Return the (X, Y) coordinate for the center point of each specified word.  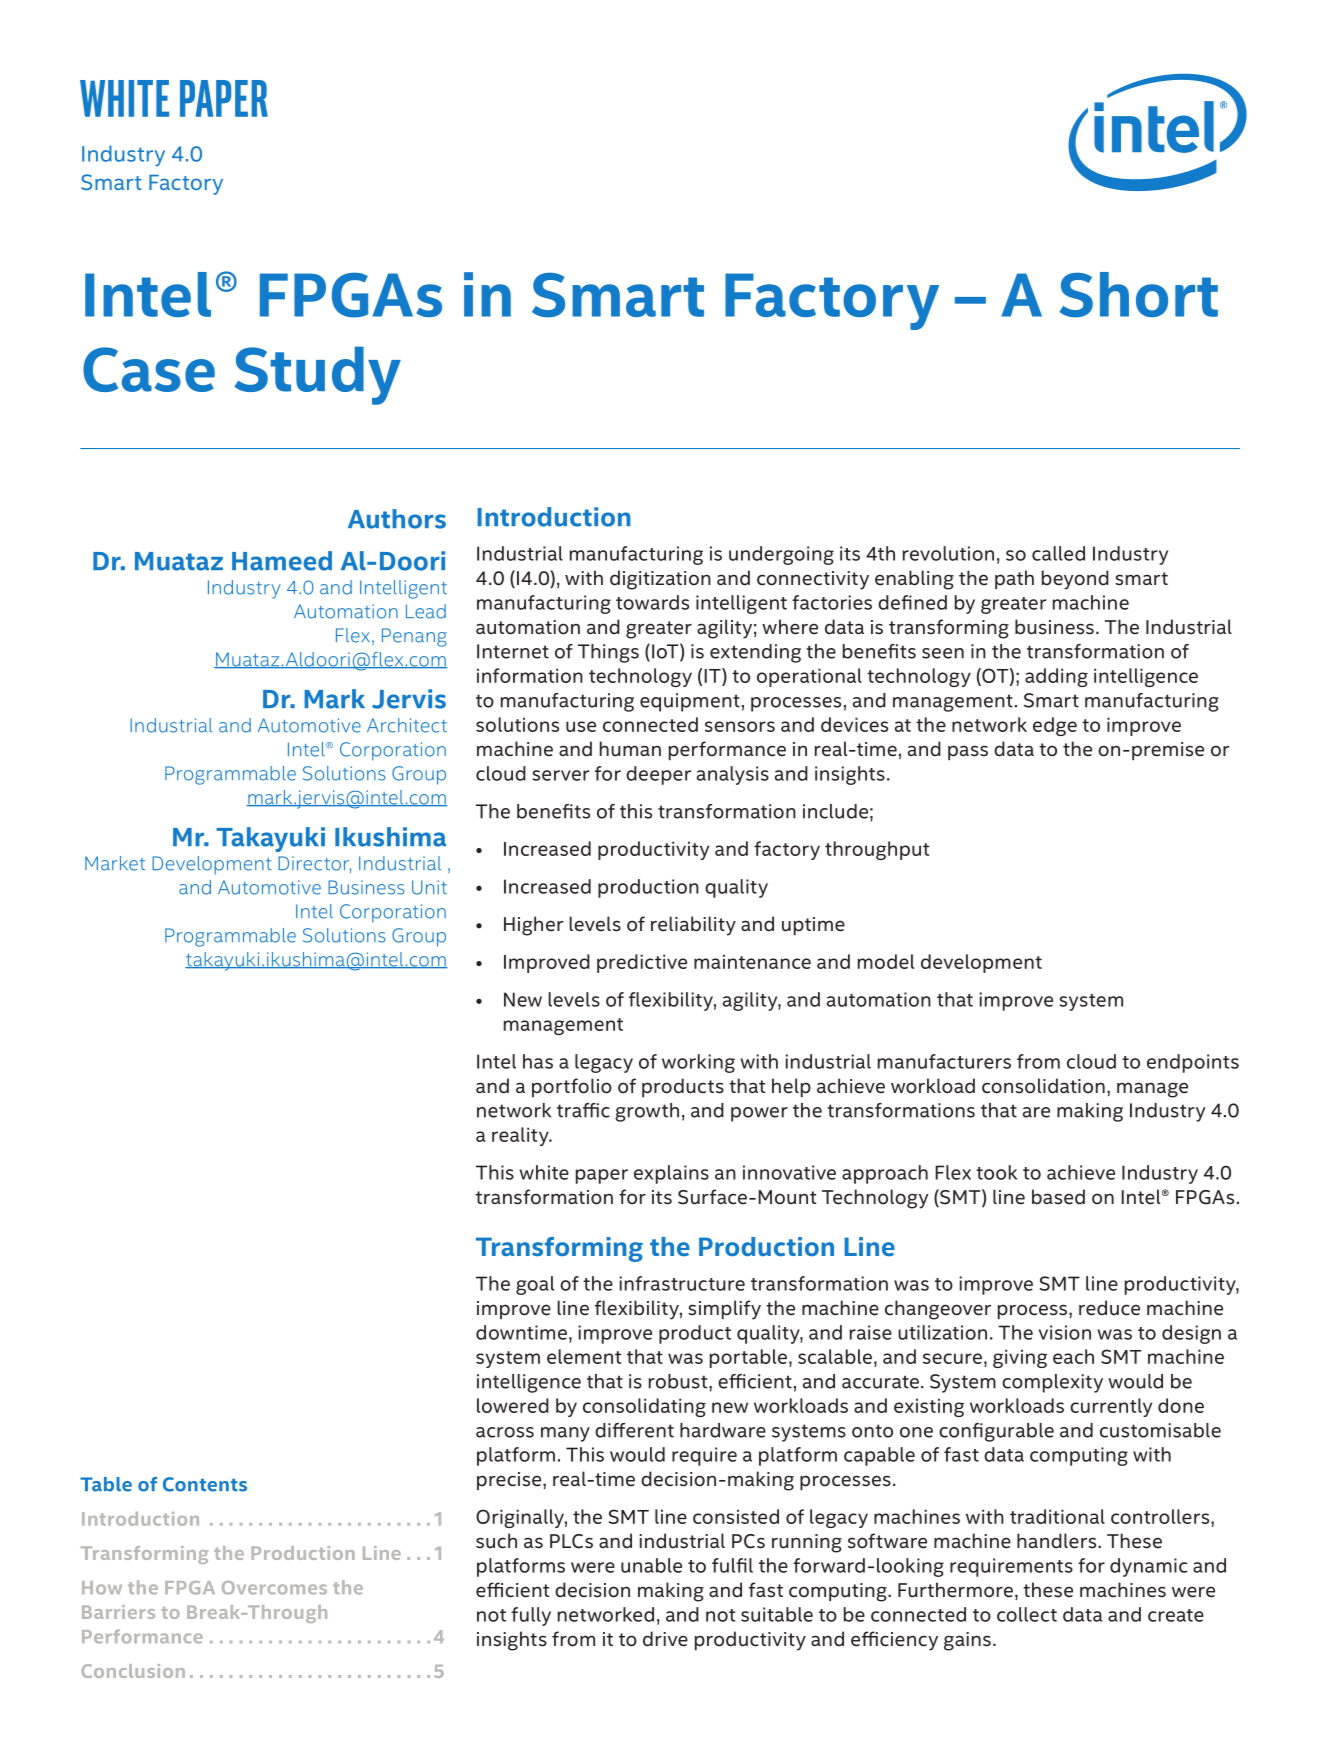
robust (679, 1381)
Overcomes (274, 1588)
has (538, 1061)
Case (149, 369)
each (1073, 1356)
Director (314, 864)
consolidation (1043, 1086)
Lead (426, 611)
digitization (660, 580)
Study (317, 375)
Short (1138, 295)
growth (647, 1112)
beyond (1075, 580)
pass (968, 752)
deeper (658, 775)
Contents (205, 1484)
